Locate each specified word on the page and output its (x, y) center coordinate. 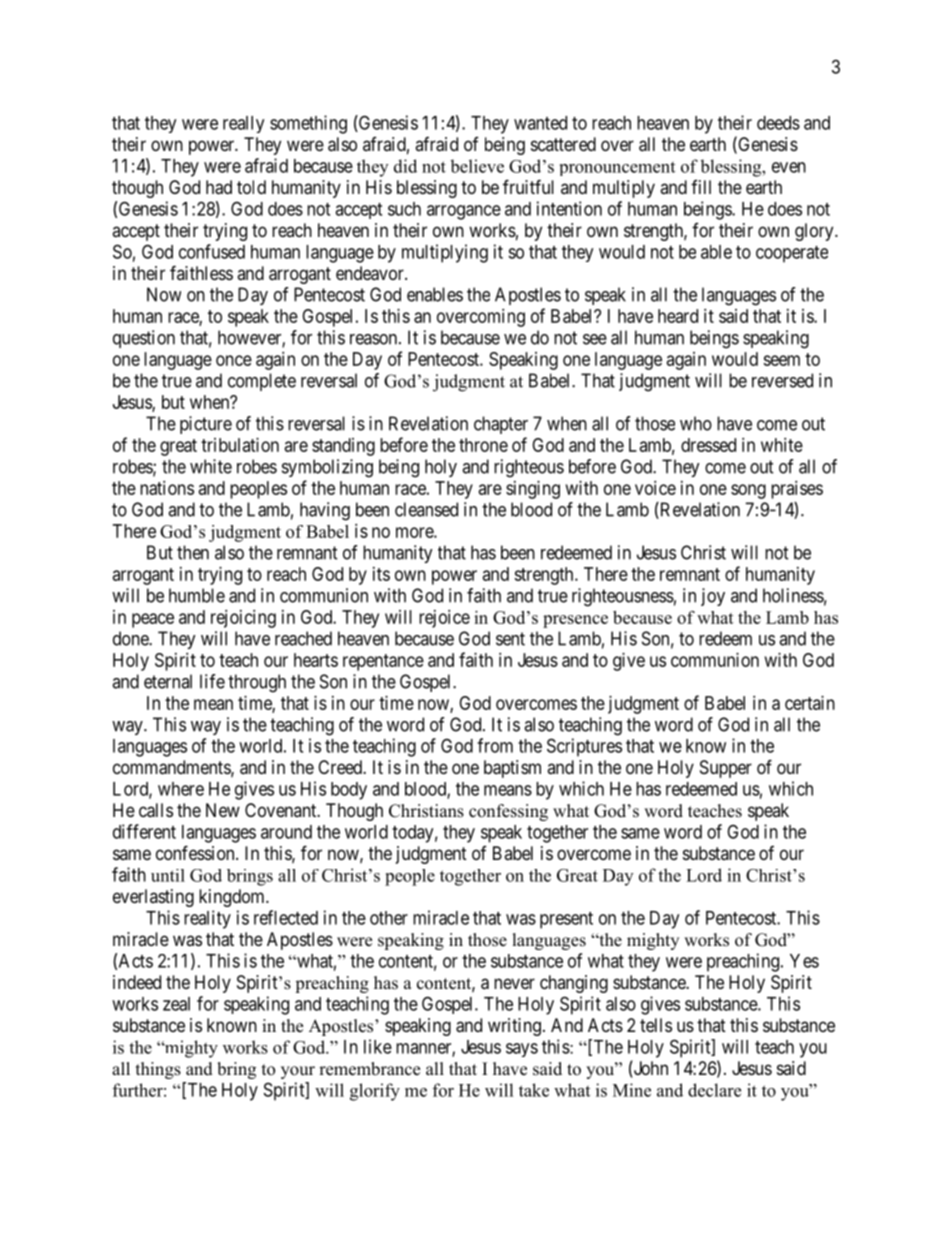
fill (701, 187)
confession (196, 852)
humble (197, 595)
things (158, 1070)
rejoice (444, 619)
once (234, 360)
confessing (508, 812)
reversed (782, 380)
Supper (726, 769)
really (243, 124)
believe (477, 166)
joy (713, 597)
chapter (501, 425)
